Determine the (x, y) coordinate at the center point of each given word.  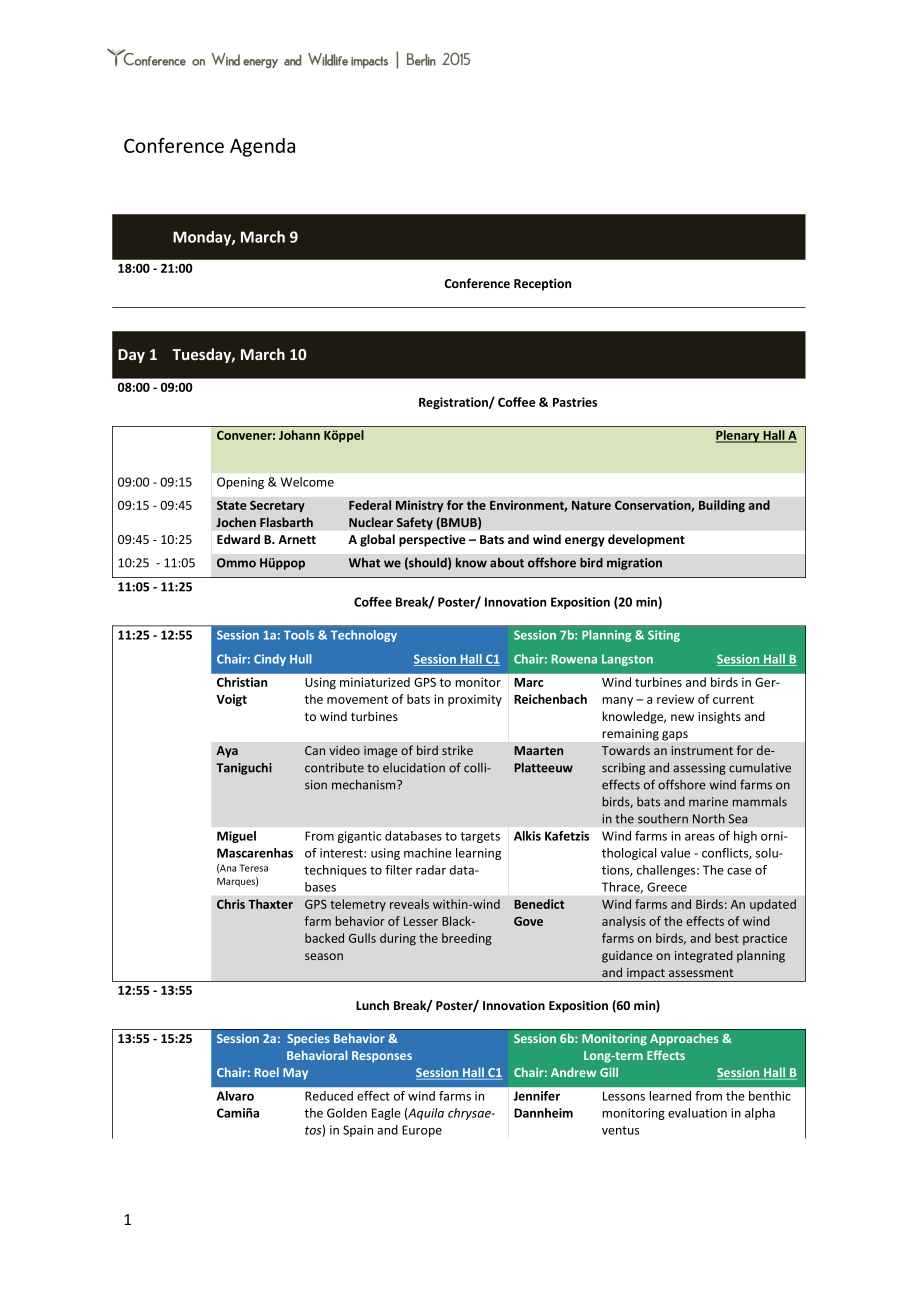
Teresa (254, 868)
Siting (664, 636)
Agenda (262, 147)
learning (478, 854)
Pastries (575, 402)
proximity (475, 700)
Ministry (419, 506)
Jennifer (537, 1096)
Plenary (739, 436)
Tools (299, 635)
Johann (299, 435)
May (295, 1074)
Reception (542, 284)
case (739, 871)
